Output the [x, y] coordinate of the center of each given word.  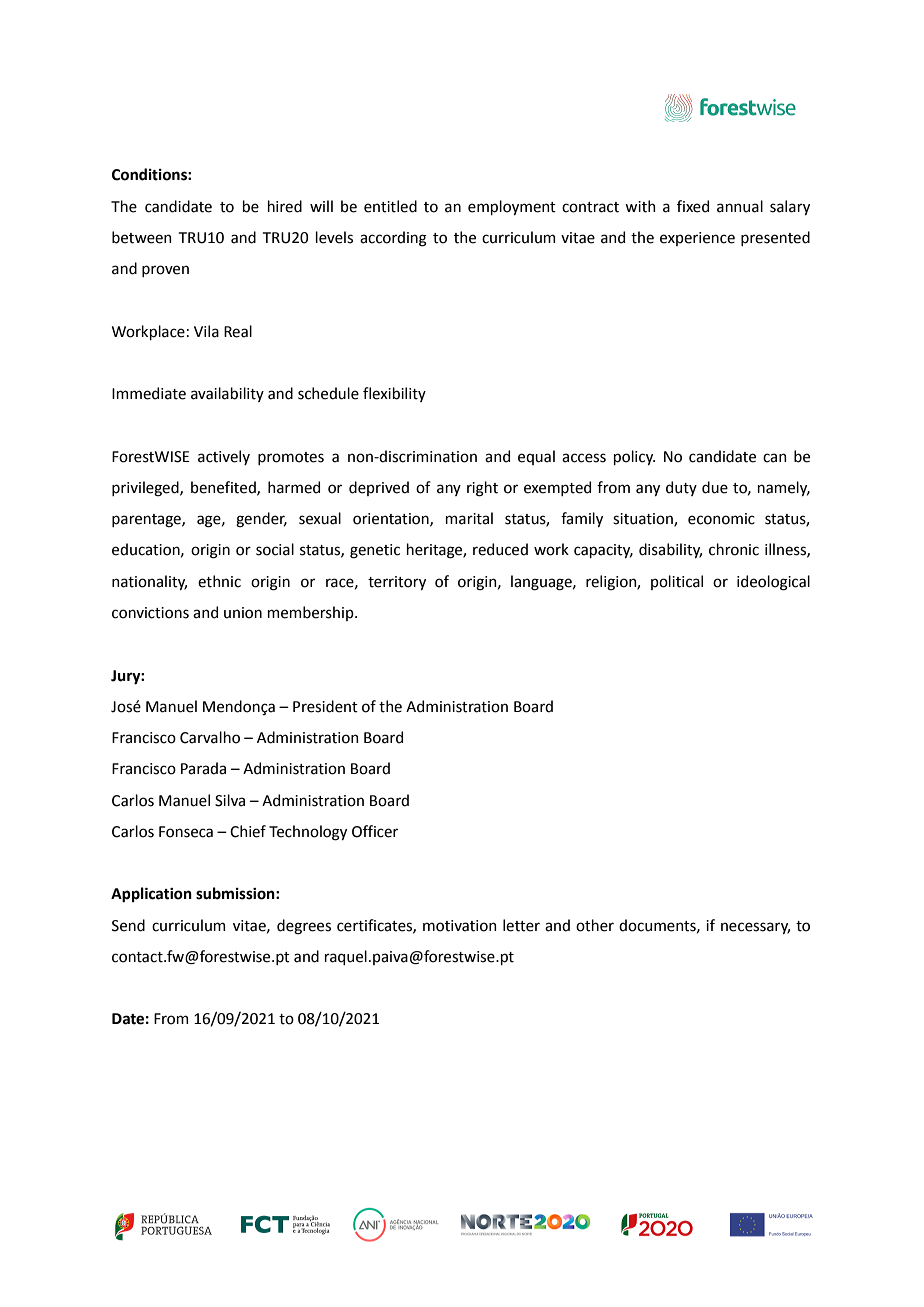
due [715, 487]
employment [512, 207]
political [677, 582]
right [482, 489]
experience [697, 239]
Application [151, 895]
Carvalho [210, 737]
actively [224, 457]
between [142, 237]
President [325, 706]
